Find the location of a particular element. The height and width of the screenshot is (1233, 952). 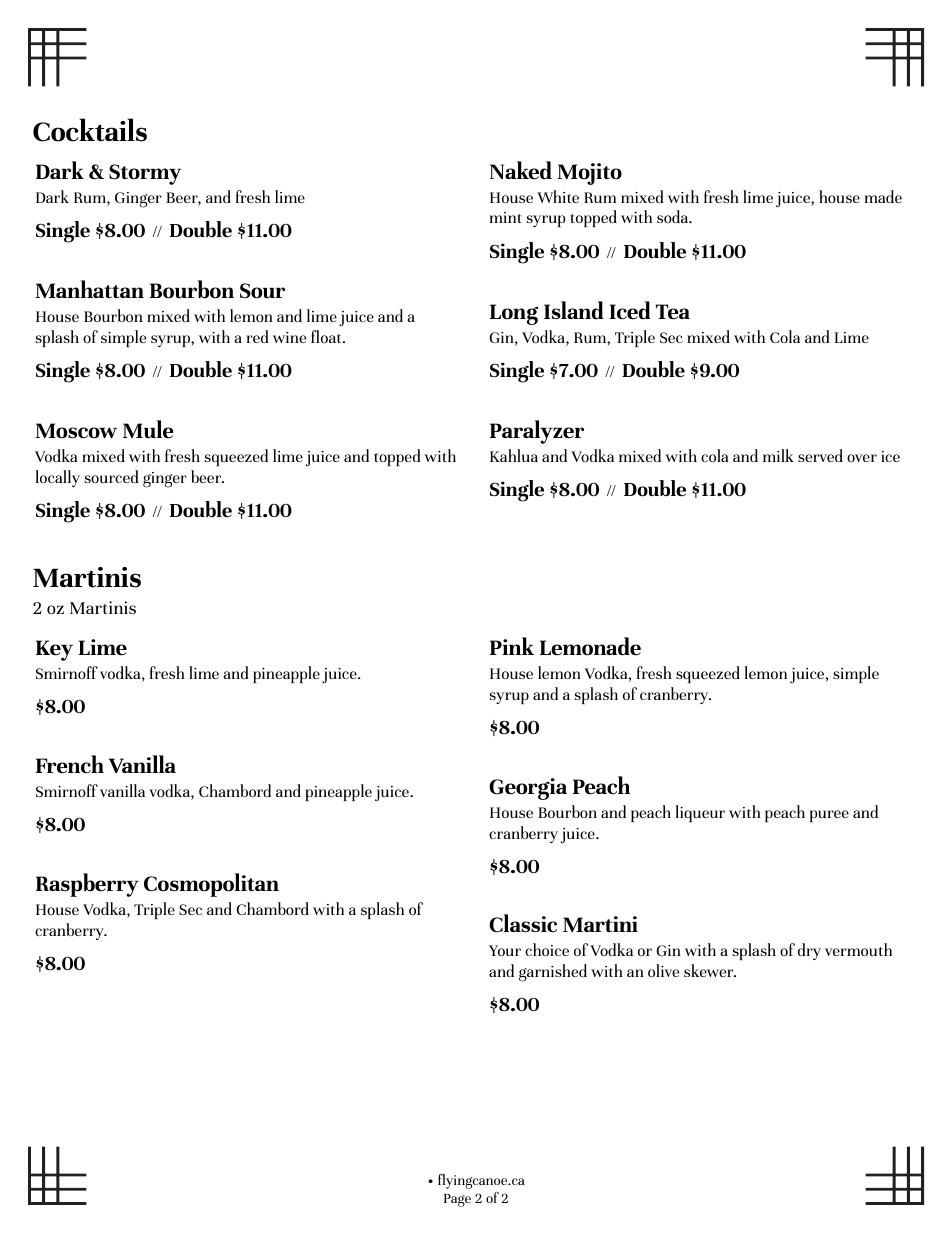

Georgia is located at coordinates (528, 789).
